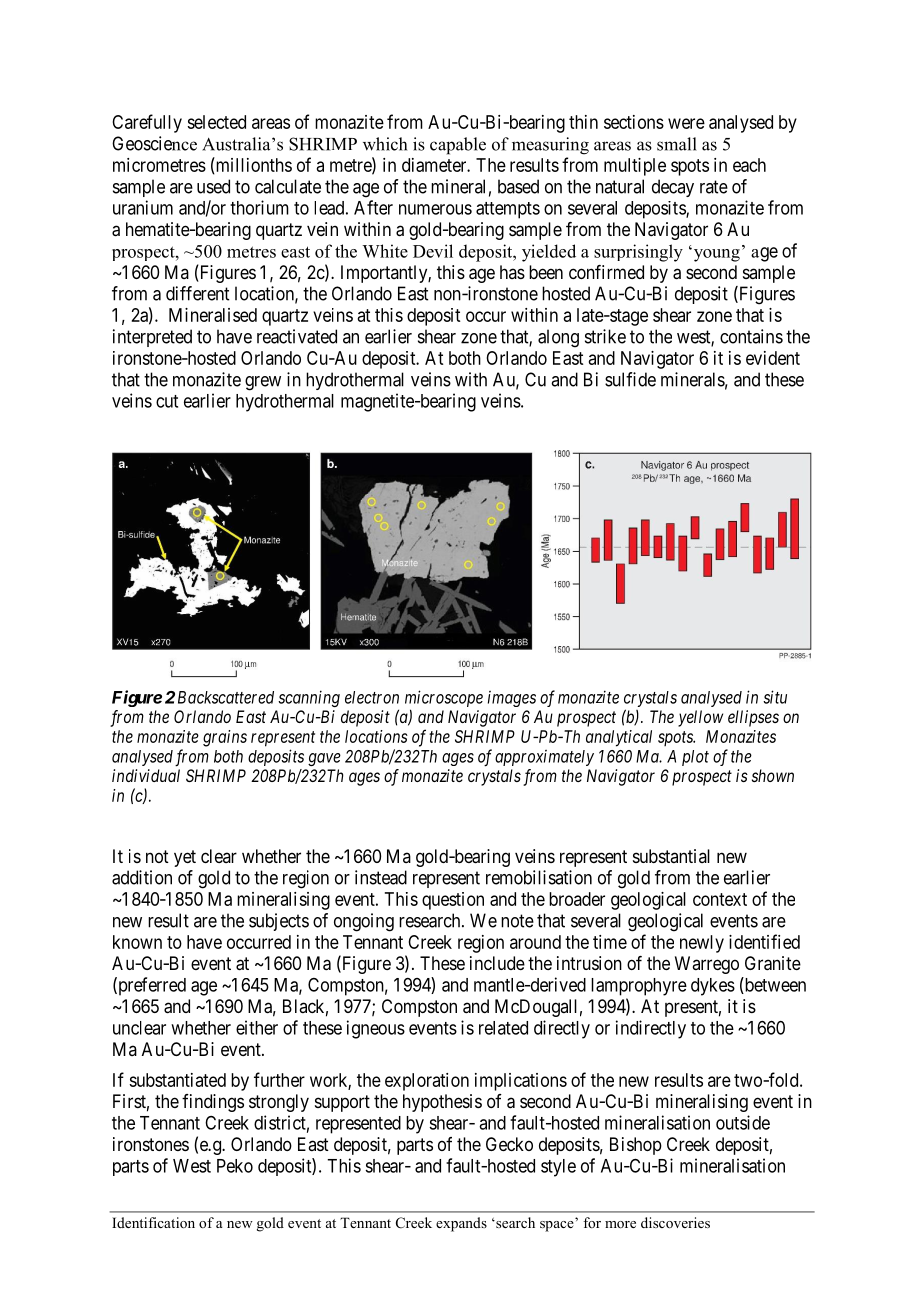 This screenshot has height=1308, width=924. I want to click on either, so click(257, 1027).
